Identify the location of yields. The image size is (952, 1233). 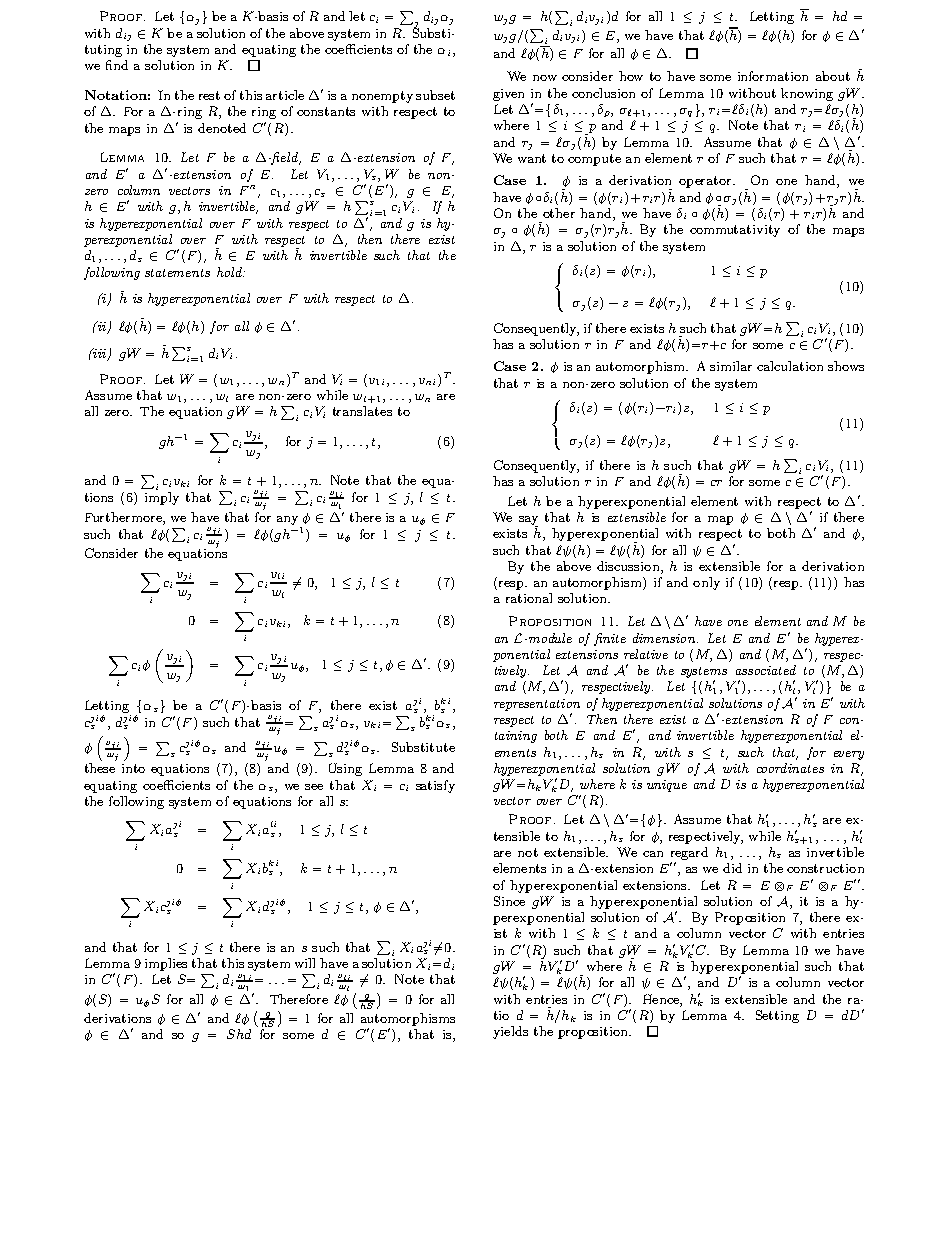
(510, 1032).
